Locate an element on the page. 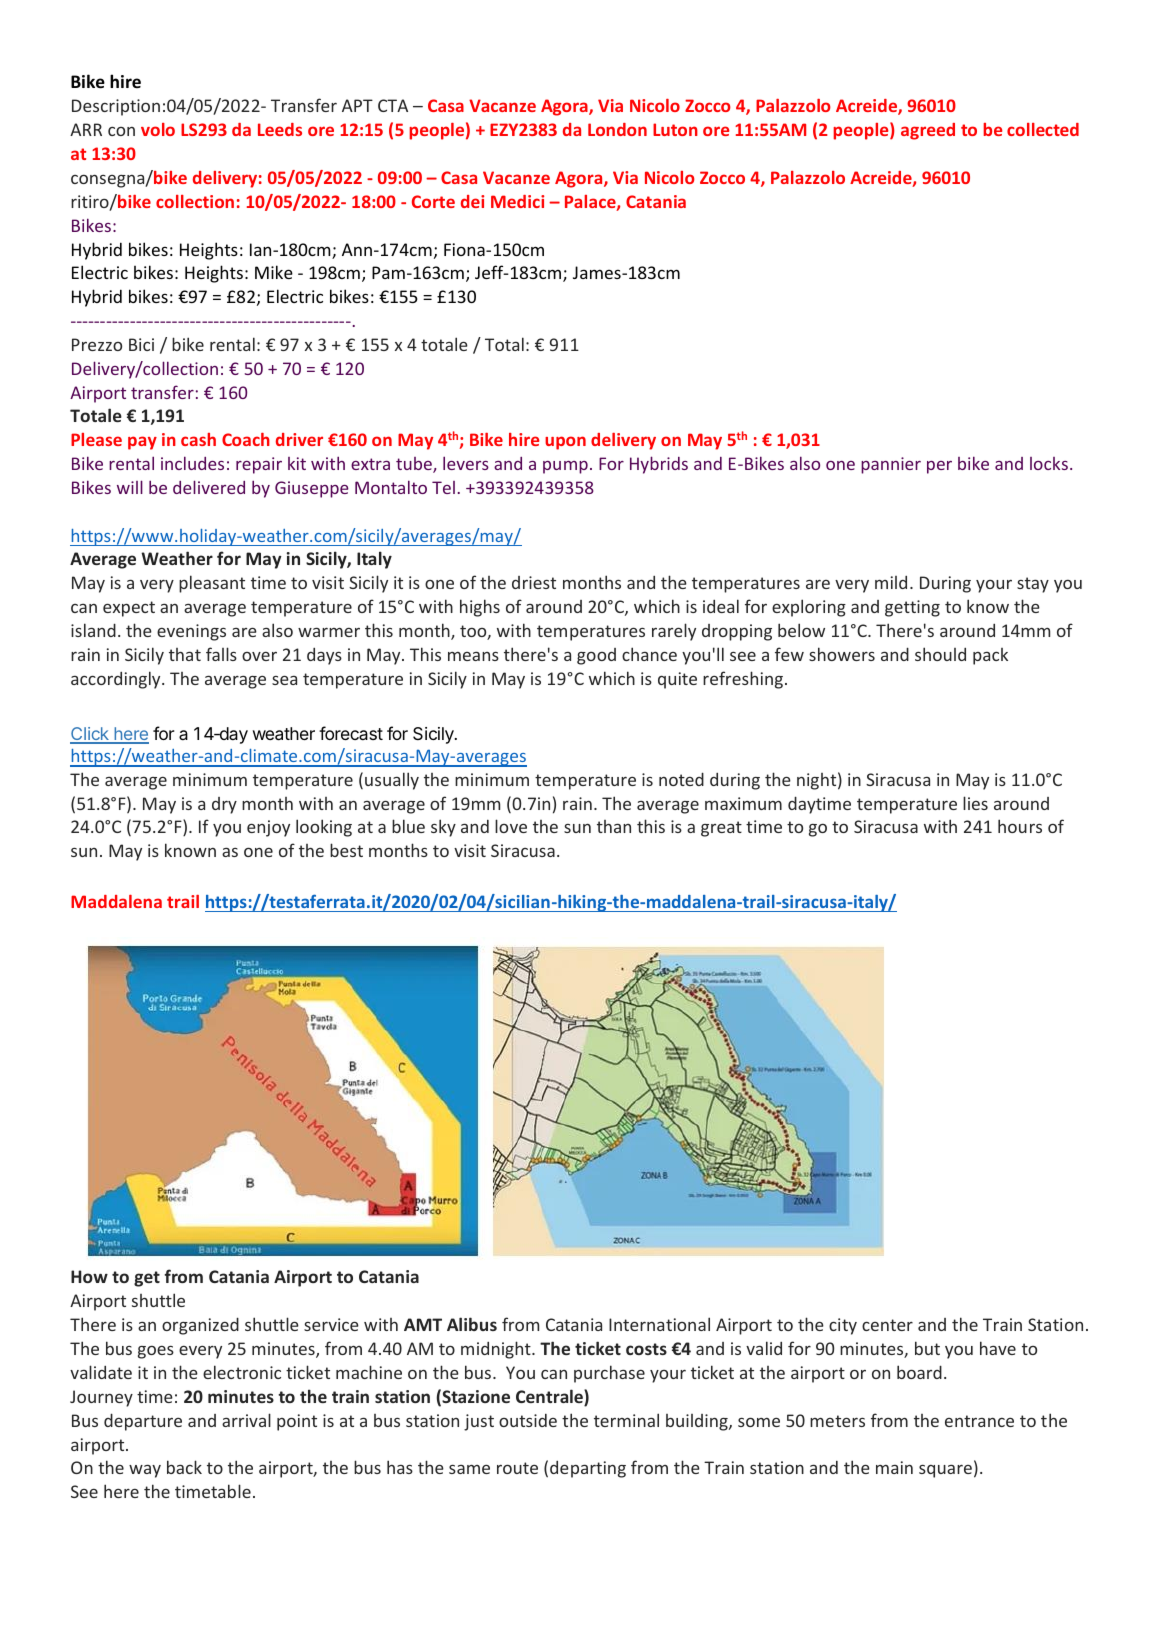  driest is located at coordinates (534, 582).
